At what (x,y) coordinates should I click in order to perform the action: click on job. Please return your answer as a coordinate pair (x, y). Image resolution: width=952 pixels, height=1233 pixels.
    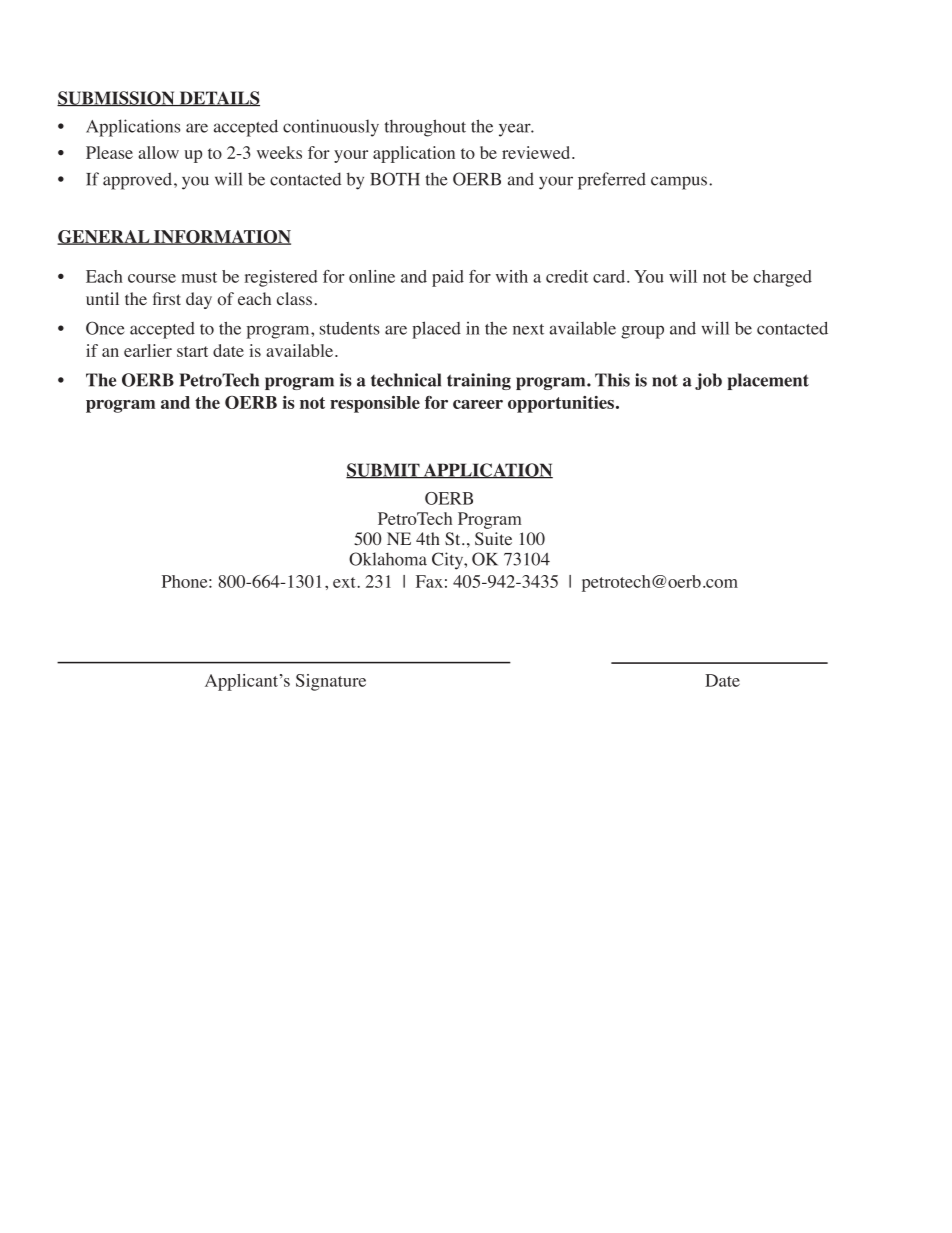
    Looking at the image, I should click on (708, 381).
